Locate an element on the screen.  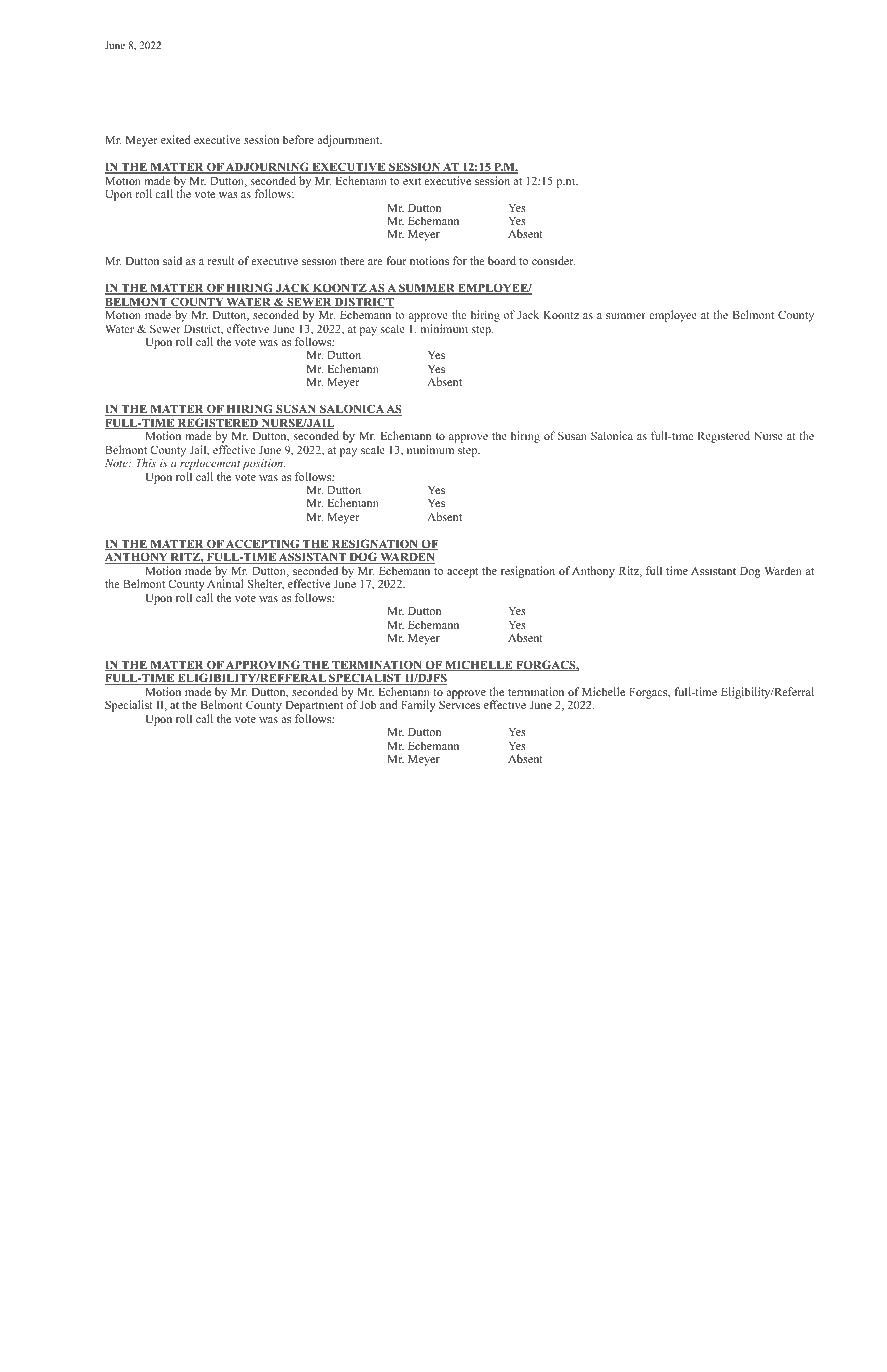
This is located at coordinates (146, 462).
